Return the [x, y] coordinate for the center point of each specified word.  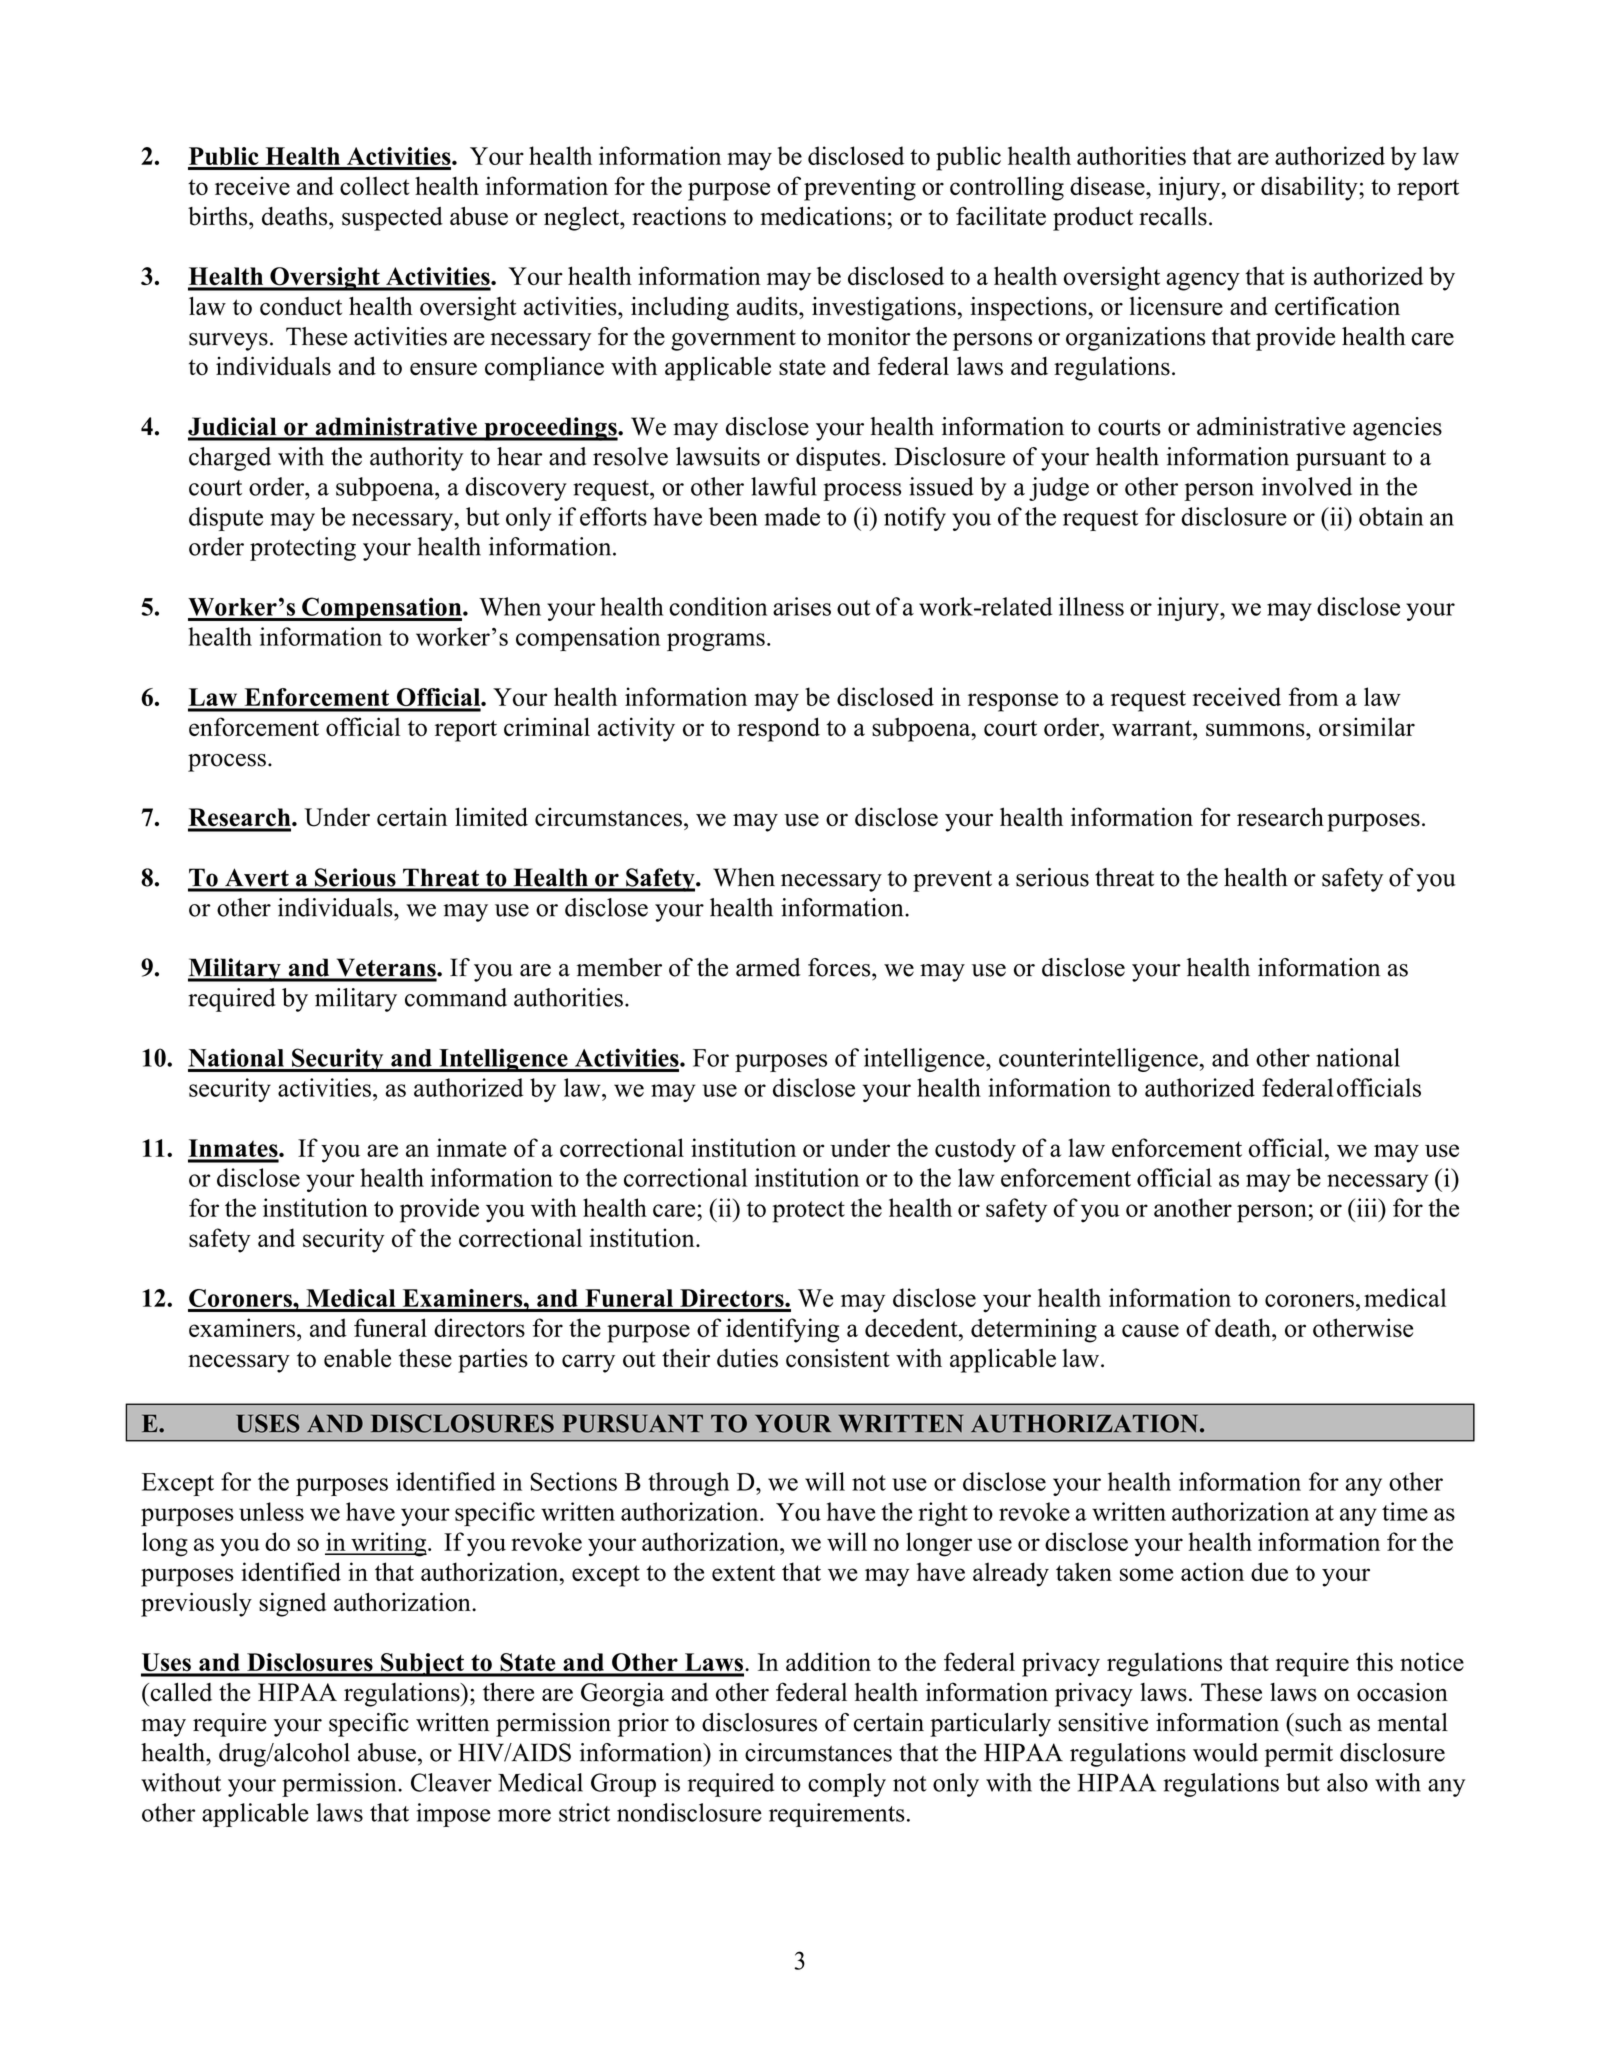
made [792, 516]
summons [1256, 730]
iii [1367, 1207]
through [688, 1484]
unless [271, 1511]
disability [1310, 188]
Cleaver [451, 1782]
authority [416, 459]
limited [491, 816]
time [1405, 1511]
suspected [392, 219]
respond [778, 729]
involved [1307, 486]
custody [975, 1150]
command [456, 997]
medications [823, 216]
